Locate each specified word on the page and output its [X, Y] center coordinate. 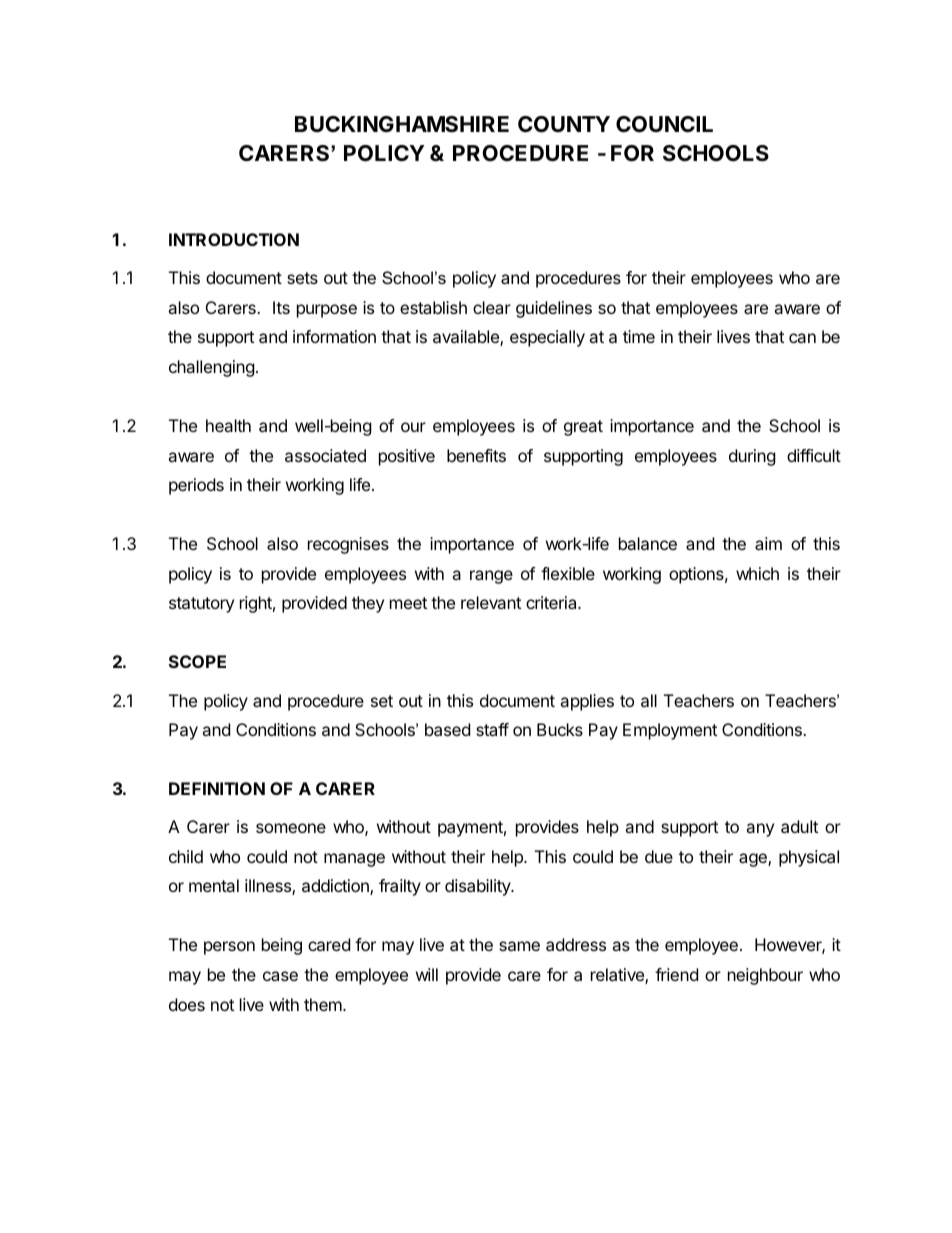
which [757, 573]
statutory [201, 605]
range [491, 577]
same [519, 946]
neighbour [765, 976]
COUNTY [564, 124]
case [280, 976]
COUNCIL [664, 124]
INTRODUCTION [234, 239]
